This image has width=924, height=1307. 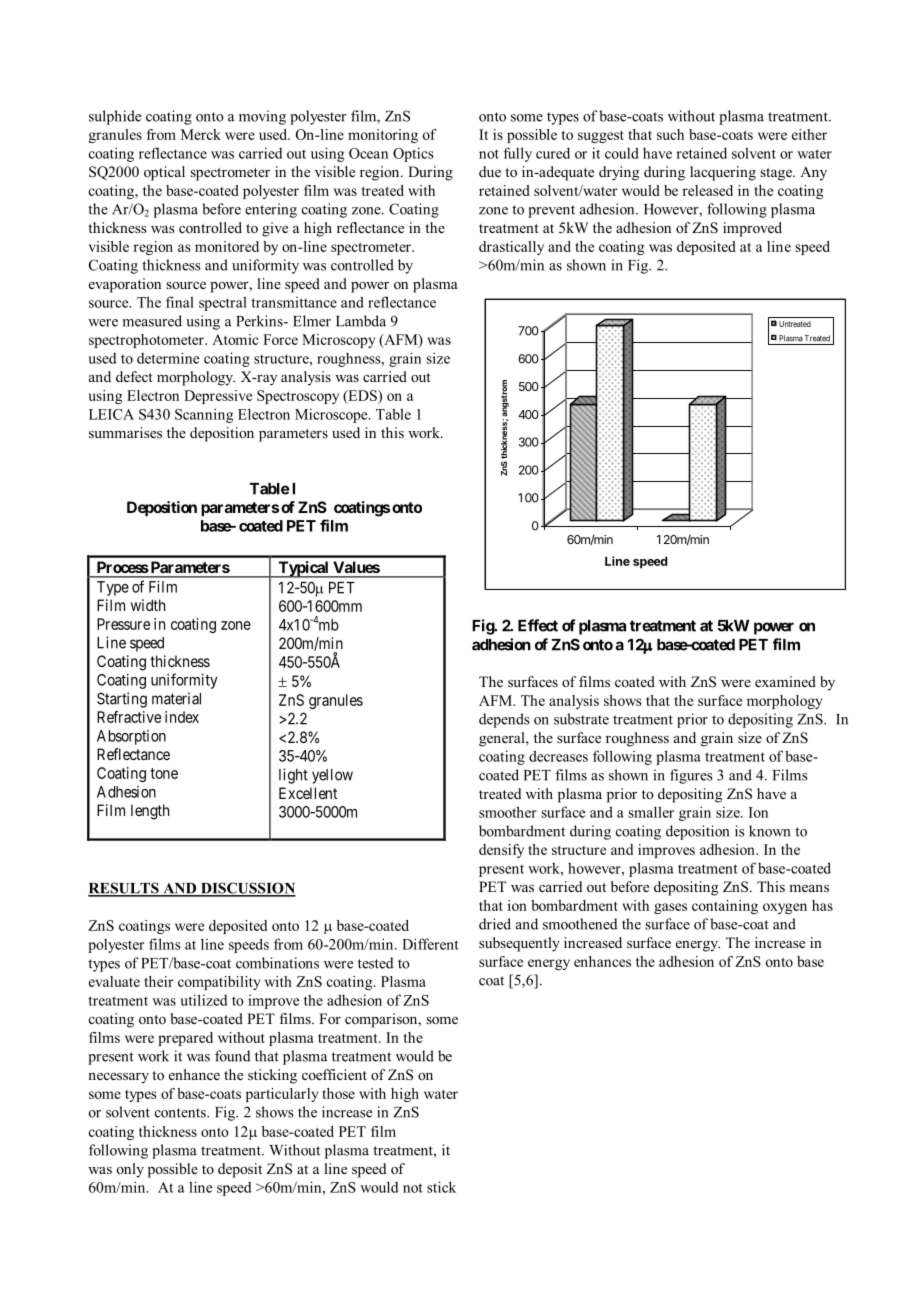 What do you see at coordinates (218, 397) in the image?
I see `Depressive` at bounding box center [218, 397].
